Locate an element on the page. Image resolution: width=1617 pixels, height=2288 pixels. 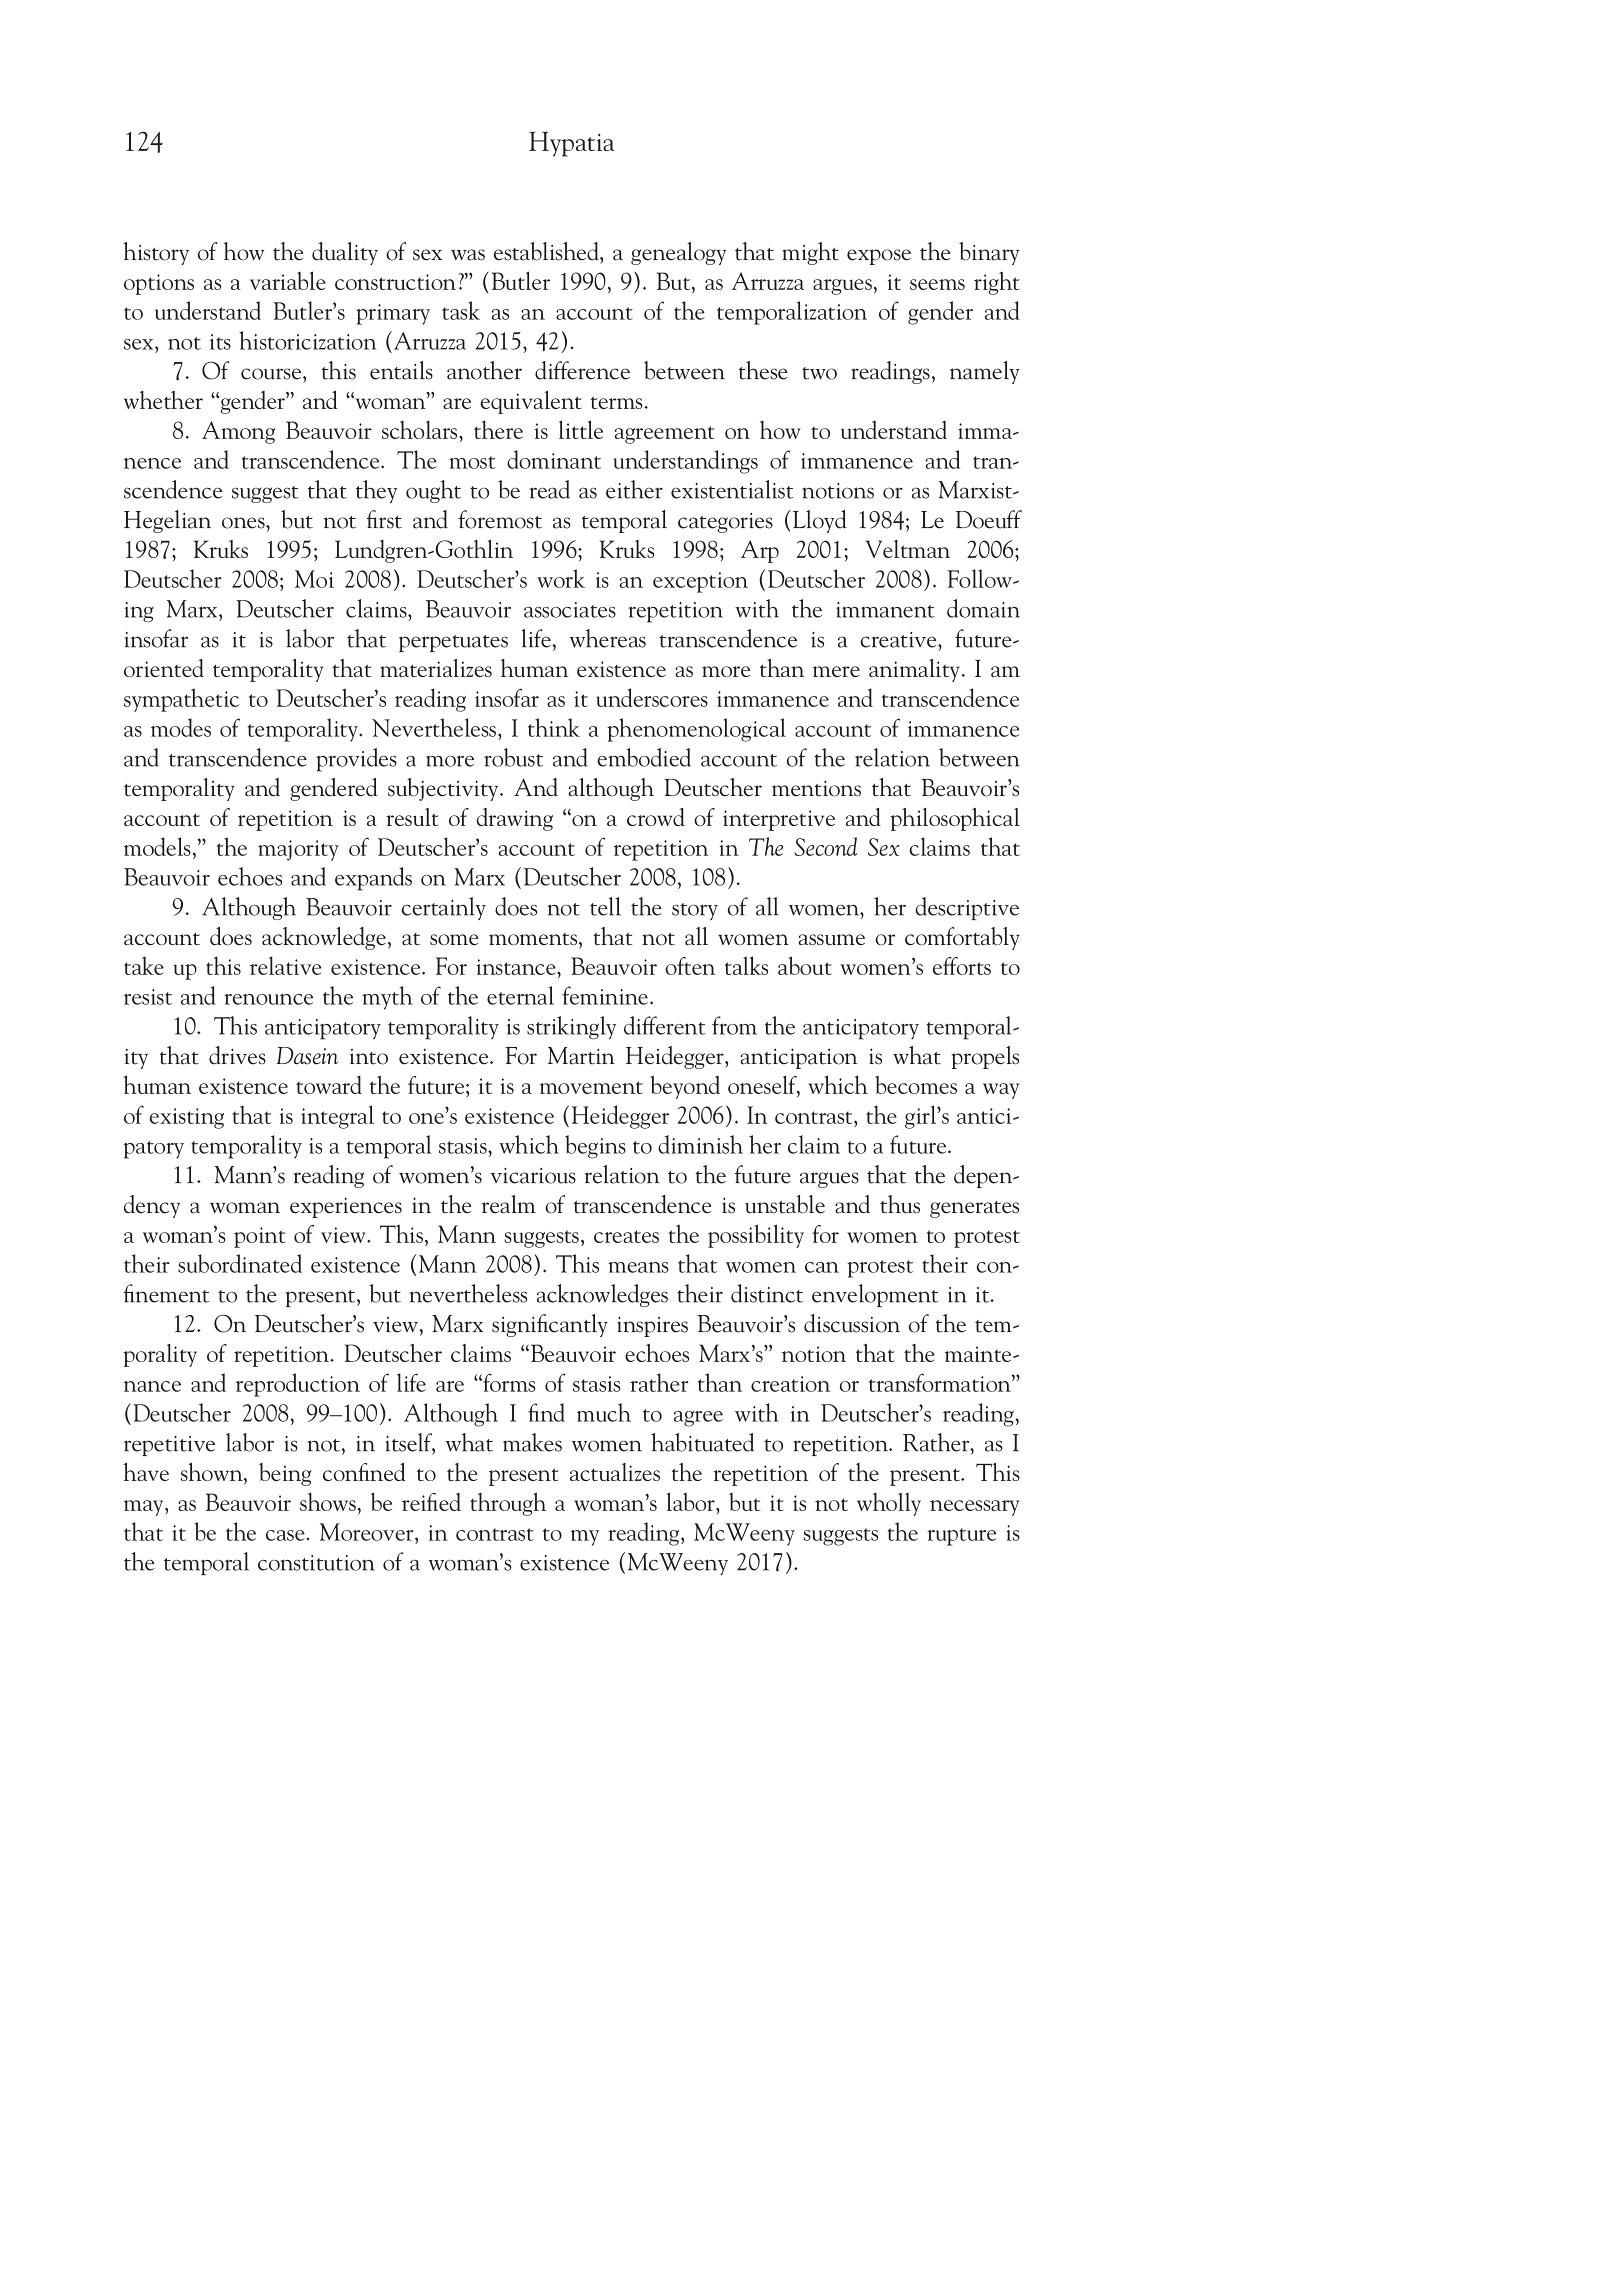
becomes is located at coordinates (916, 1085).
